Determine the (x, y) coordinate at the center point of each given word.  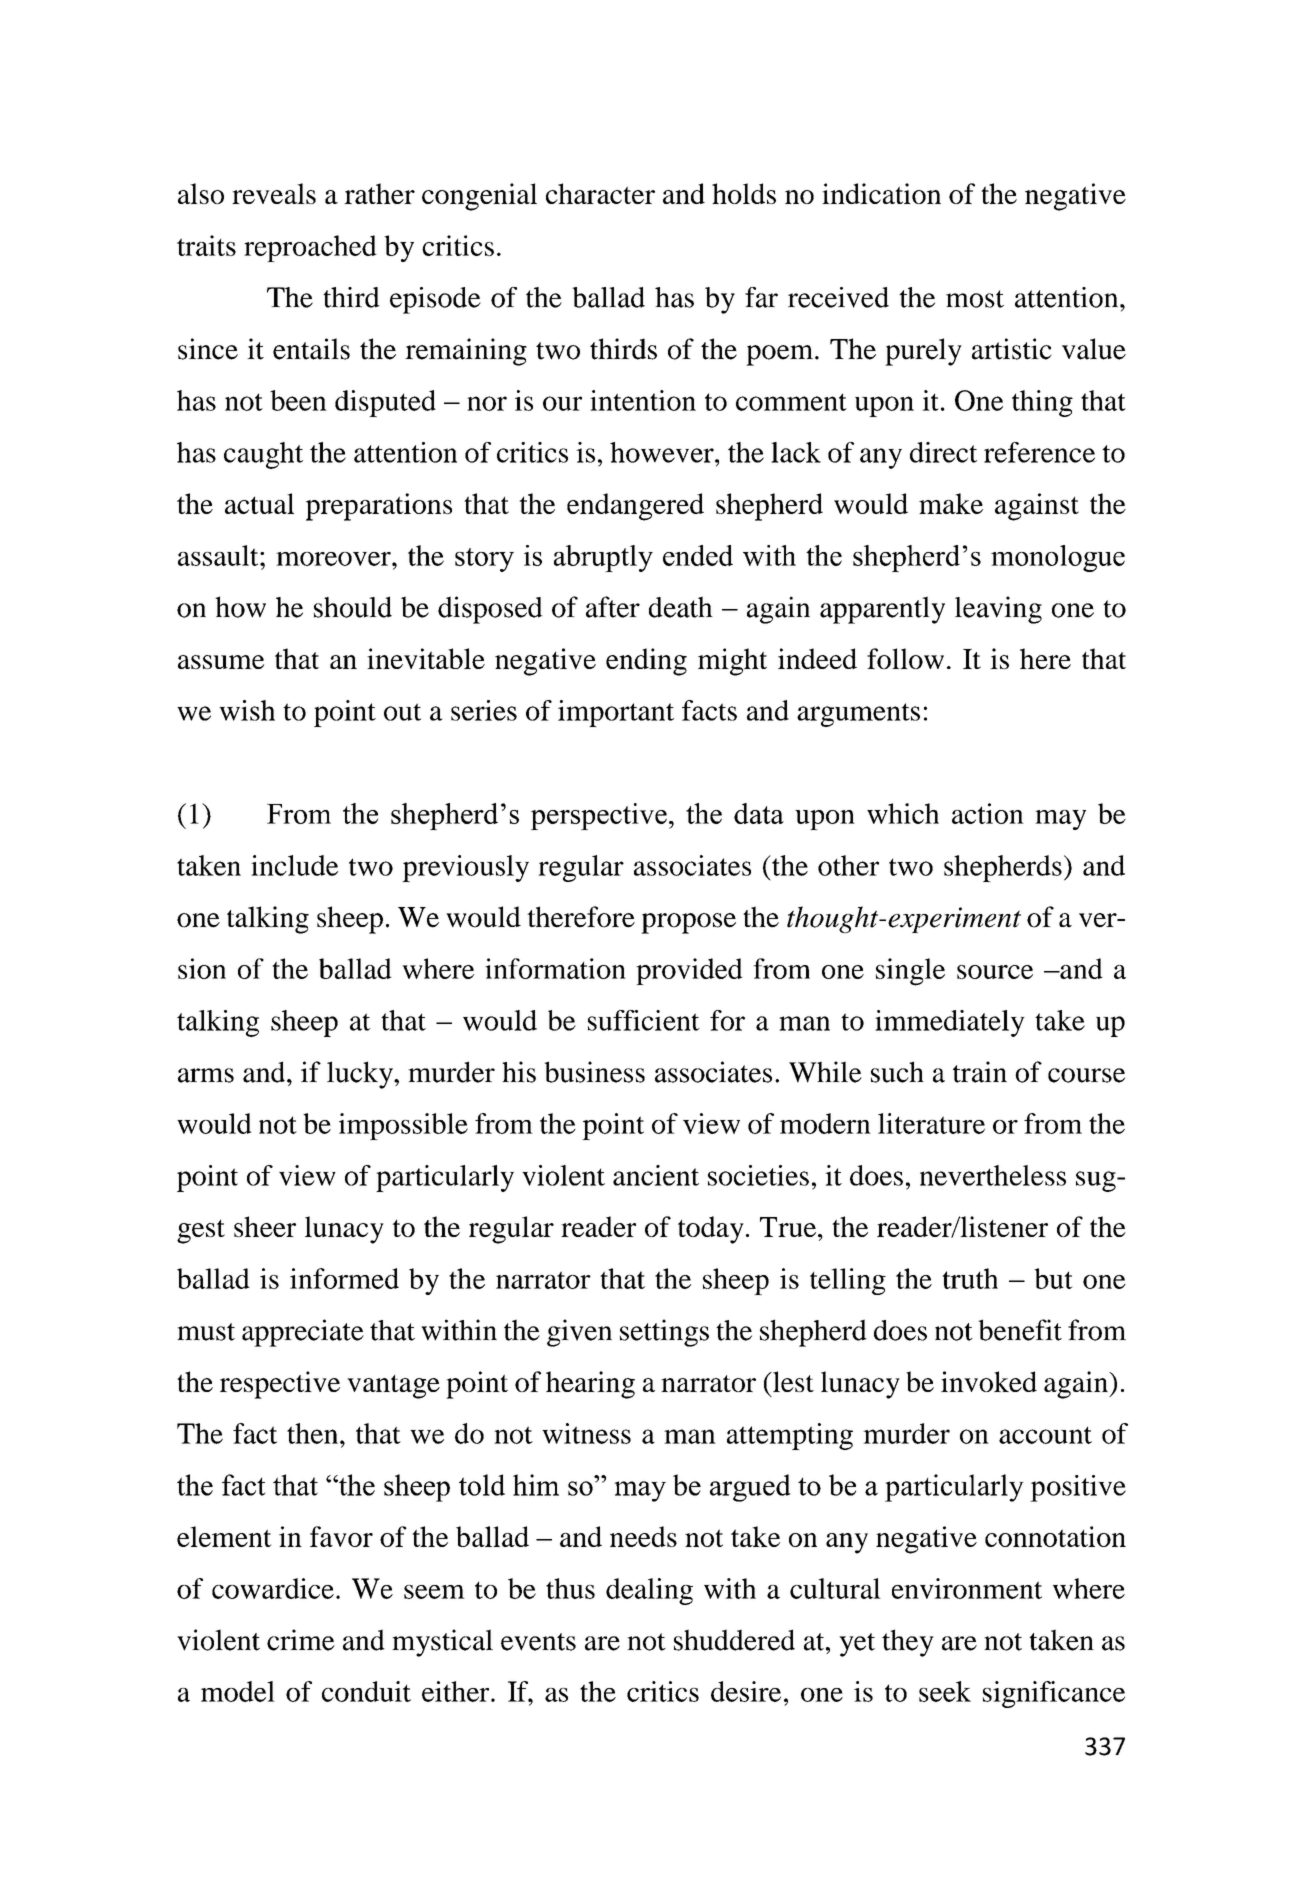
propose (688, 923)
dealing (649, 1591)
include (294, 865)
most (975, 299)
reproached (310, 248)
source (995, 972)
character (600, 193)
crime (301, 1640)
